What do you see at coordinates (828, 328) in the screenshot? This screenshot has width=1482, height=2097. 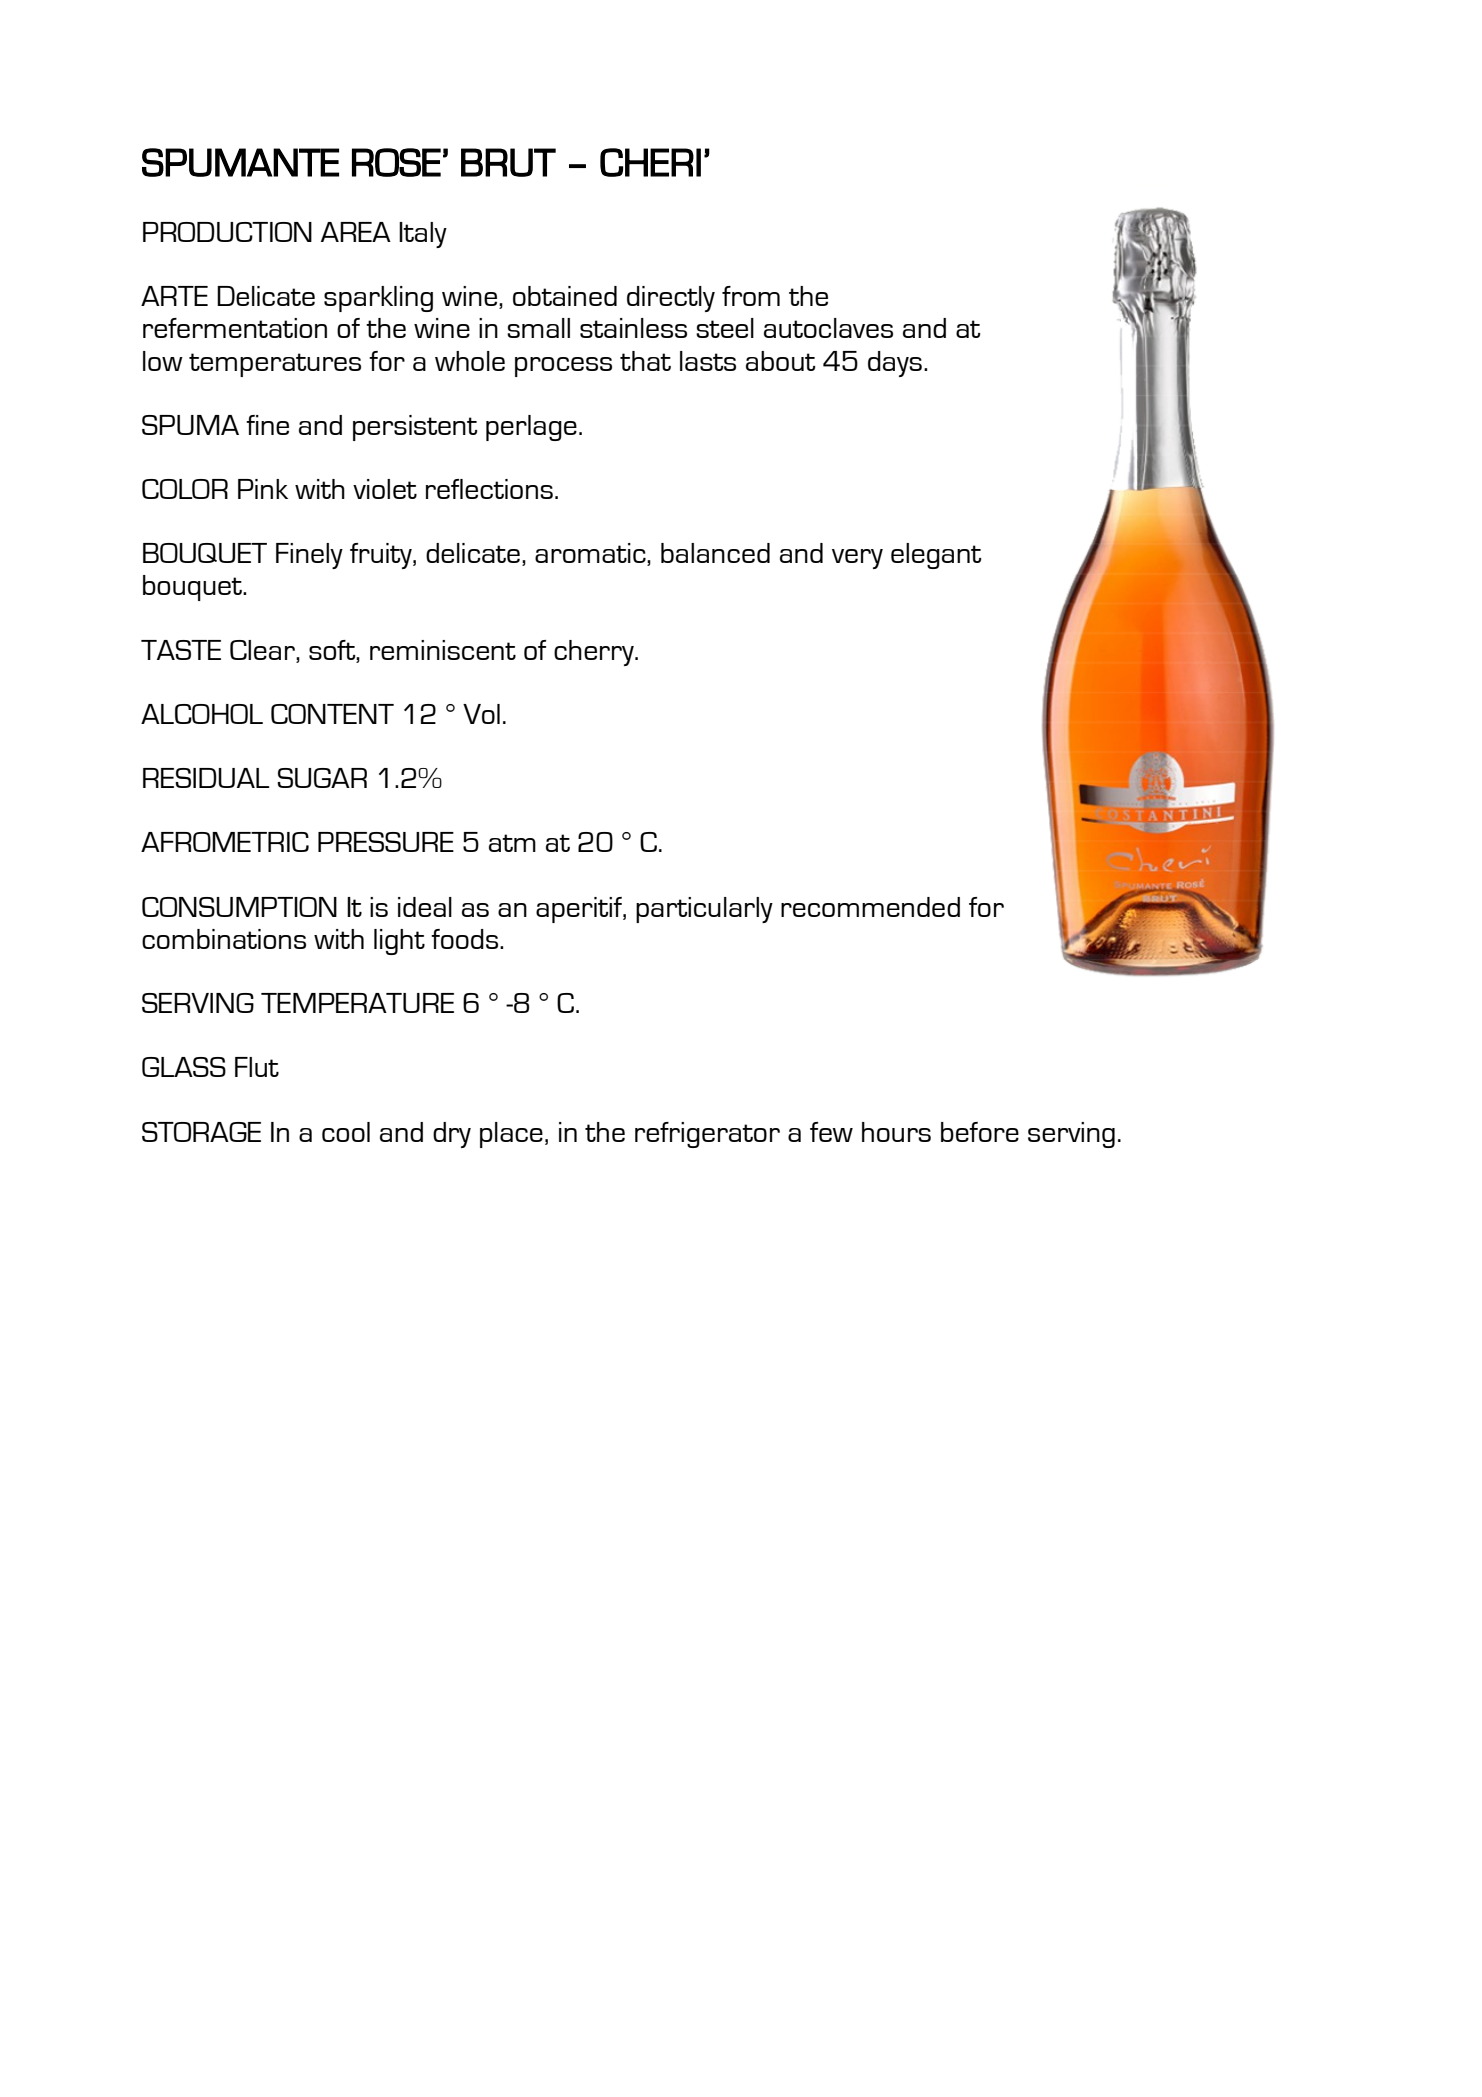 I see `autoclaves` at bounding box center [828, 328].
